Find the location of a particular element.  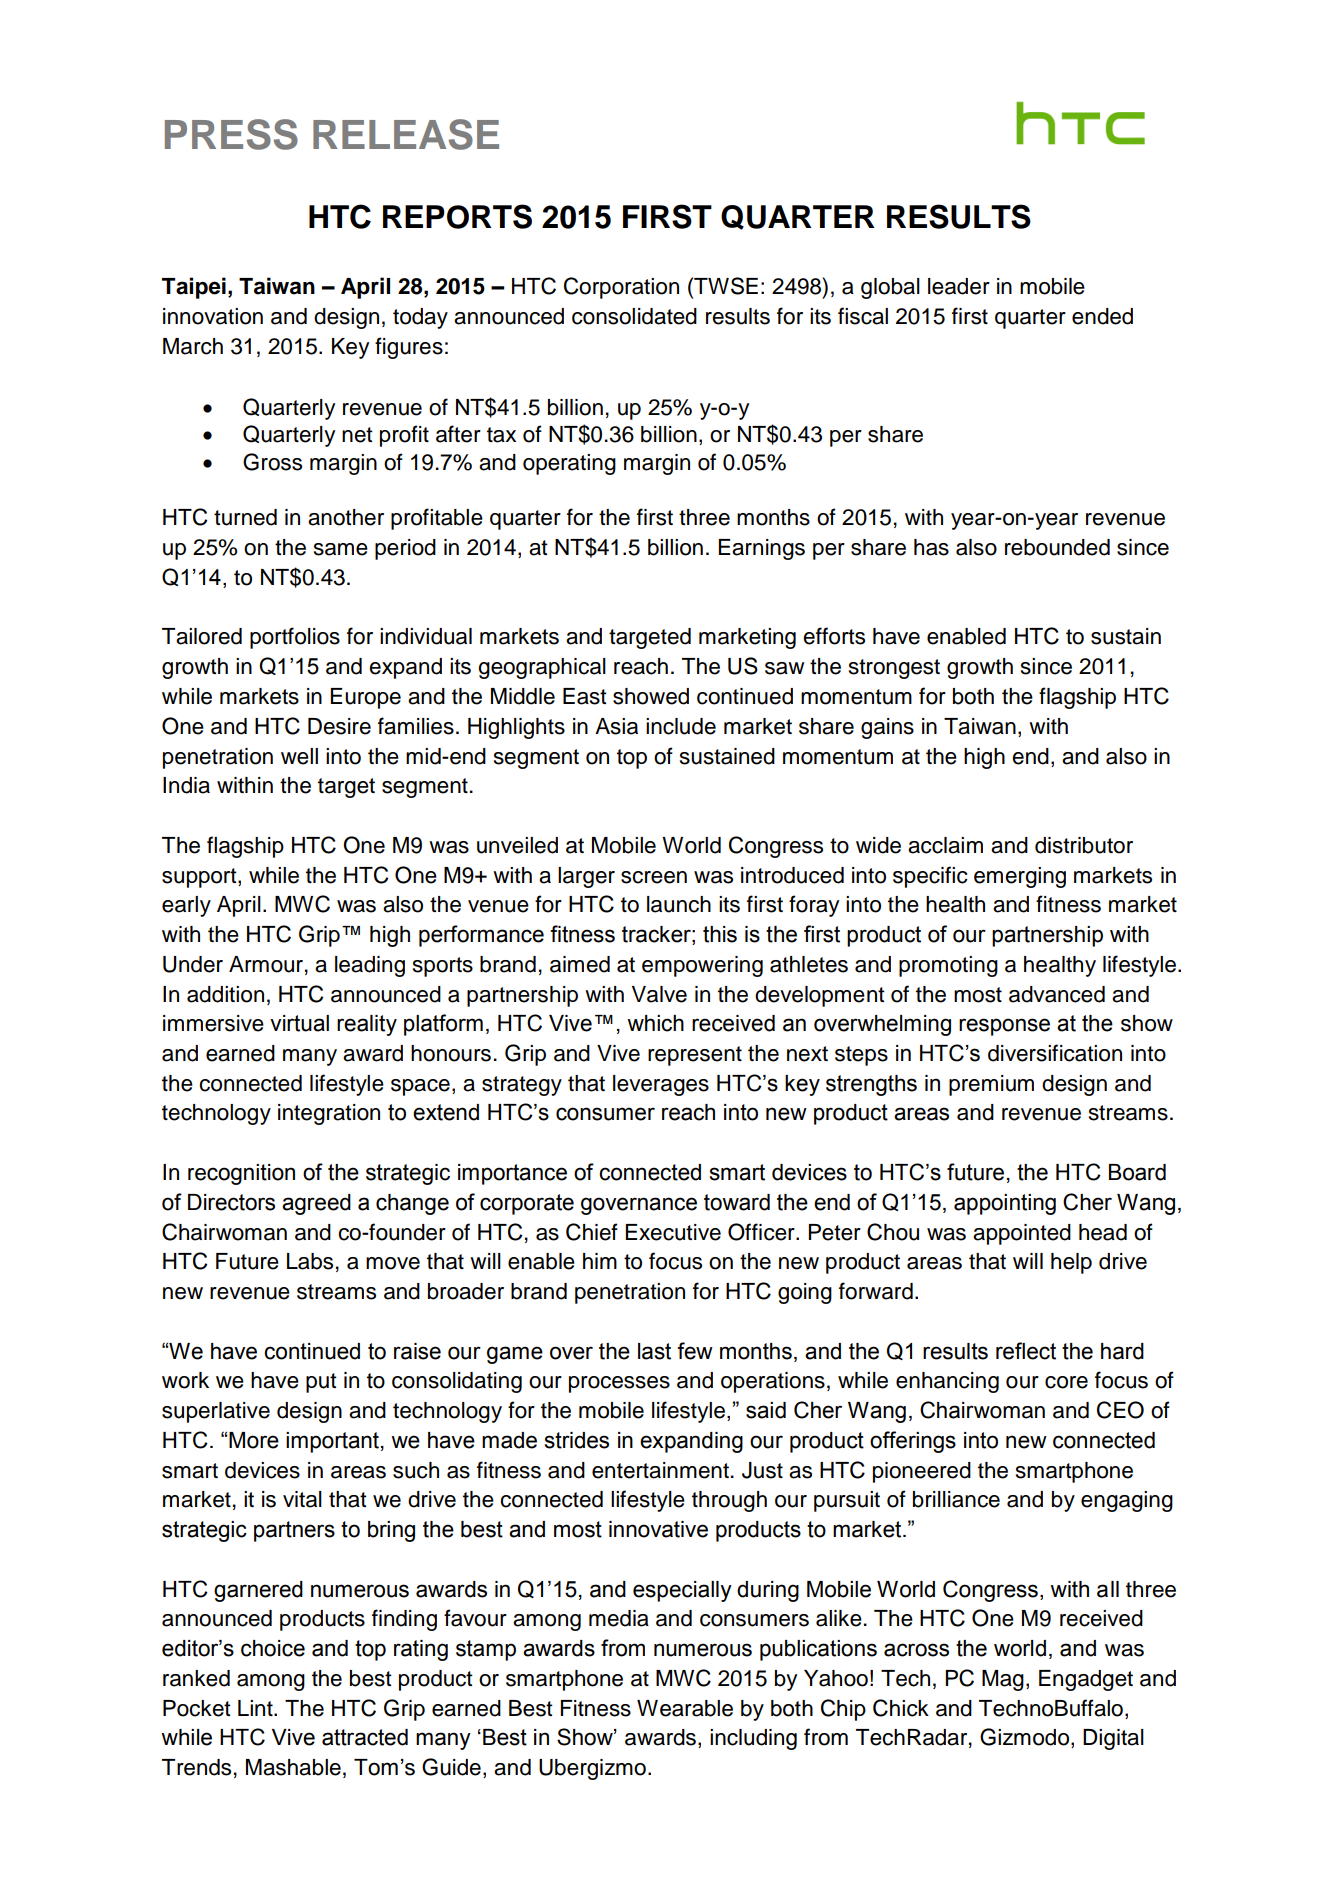

last is located at coordinates (654, 1351).
